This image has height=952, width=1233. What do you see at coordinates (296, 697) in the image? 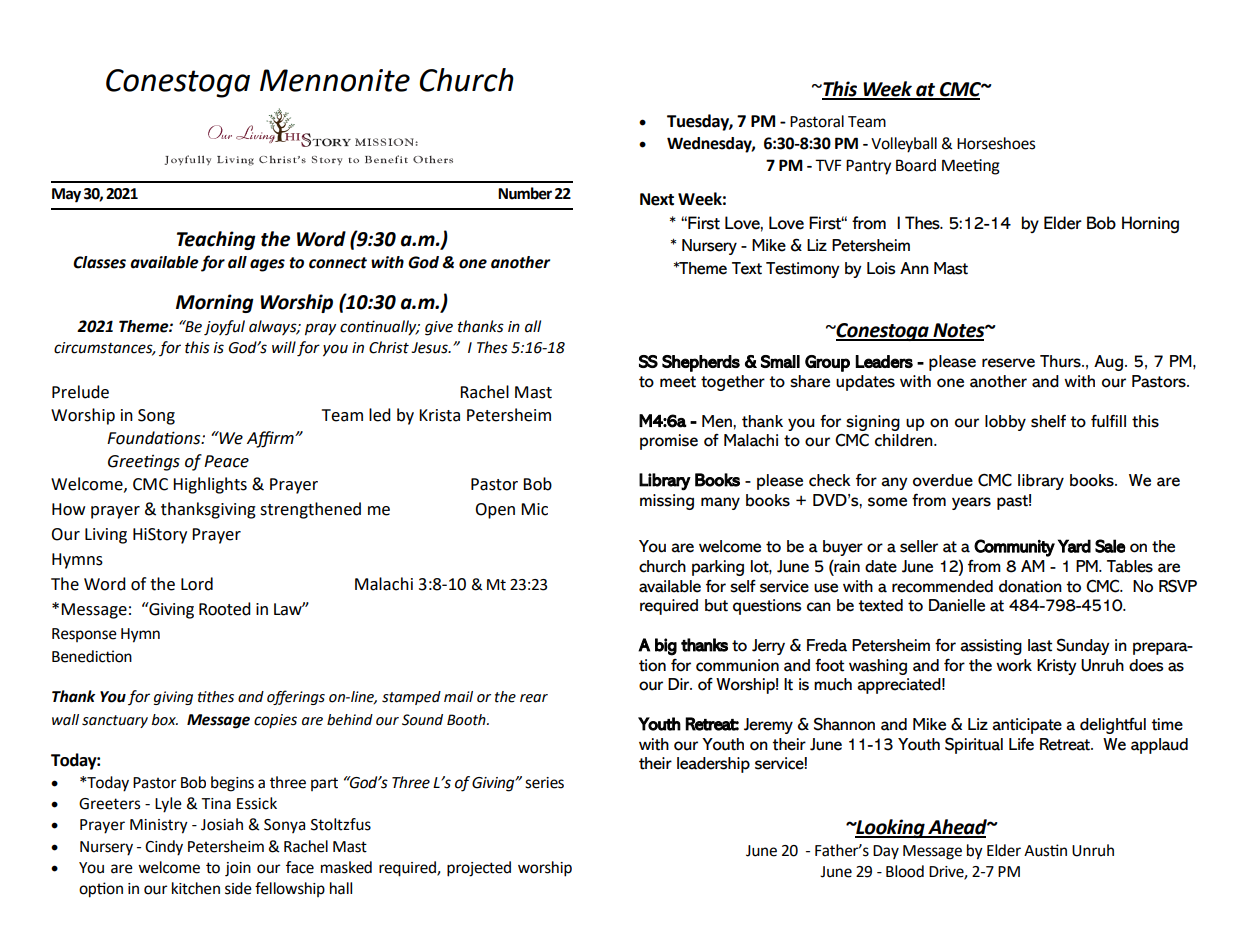
I see `offerings` at bounding box center [296, 697].
